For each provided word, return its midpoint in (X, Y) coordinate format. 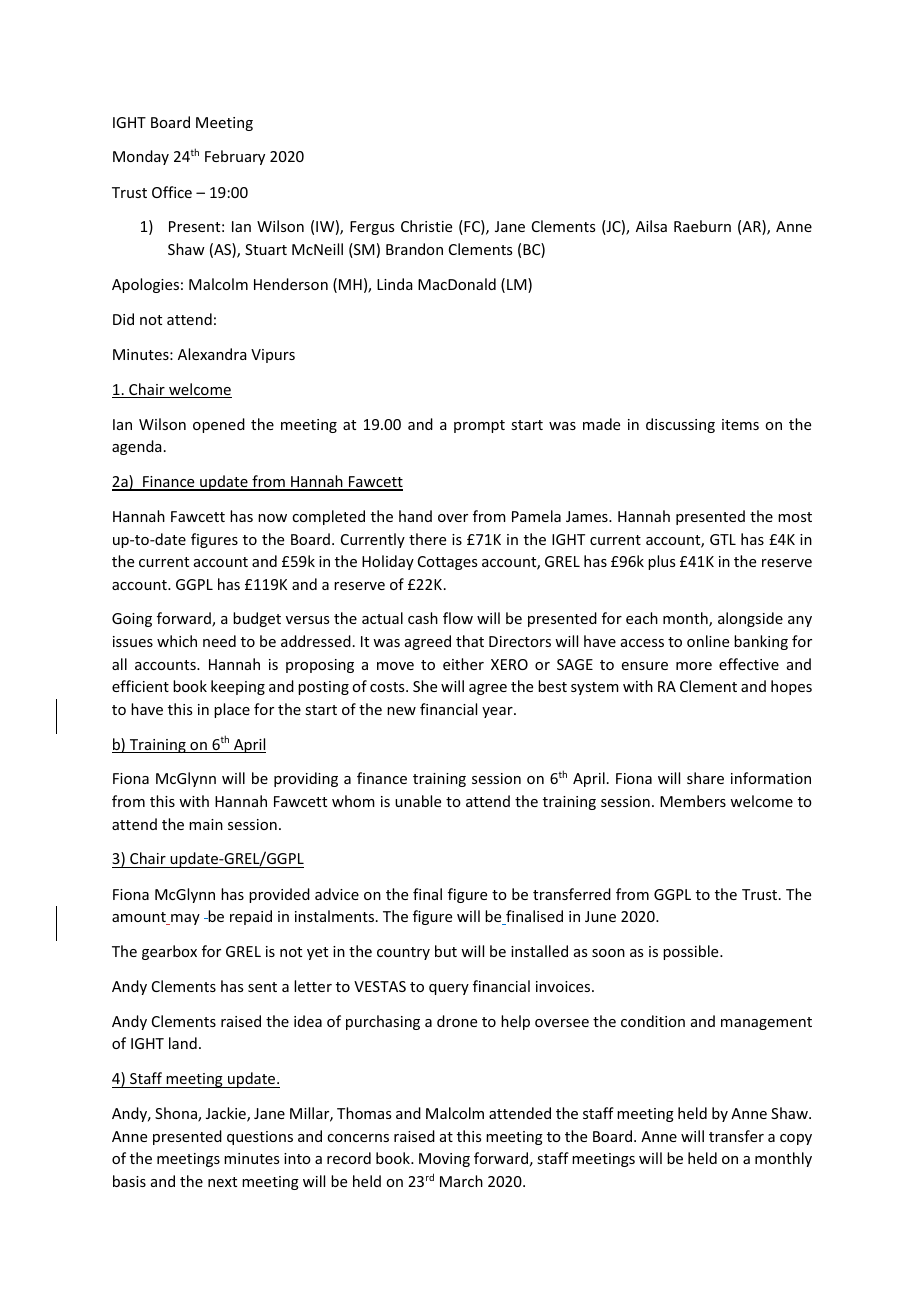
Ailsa (651, 226)
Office (172, 192)
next (222, 1182)
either (463, 664)
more (694, 666)
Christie (426, 226)
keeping (238, 687)
